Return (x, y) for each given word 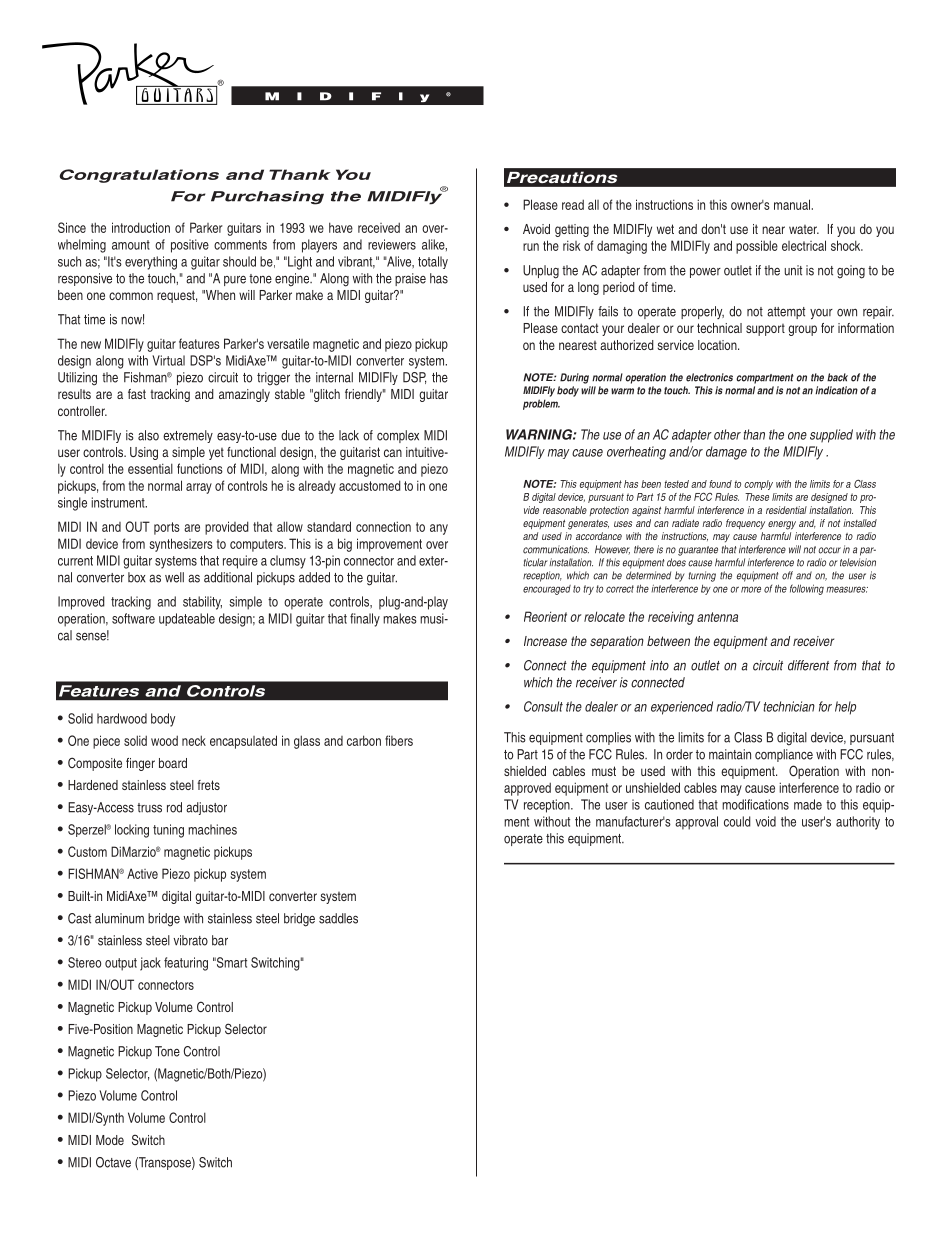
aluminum (119, 918)
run (531, 247)
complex (398, 436)
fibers (399, 740)
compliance (784, 755)
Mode (110, 1140)
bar (220, 940)
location (718, 345)
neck (194, 740)
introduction (141, 227)
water (804, 229)
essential (150, 468)
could (737, 821)
